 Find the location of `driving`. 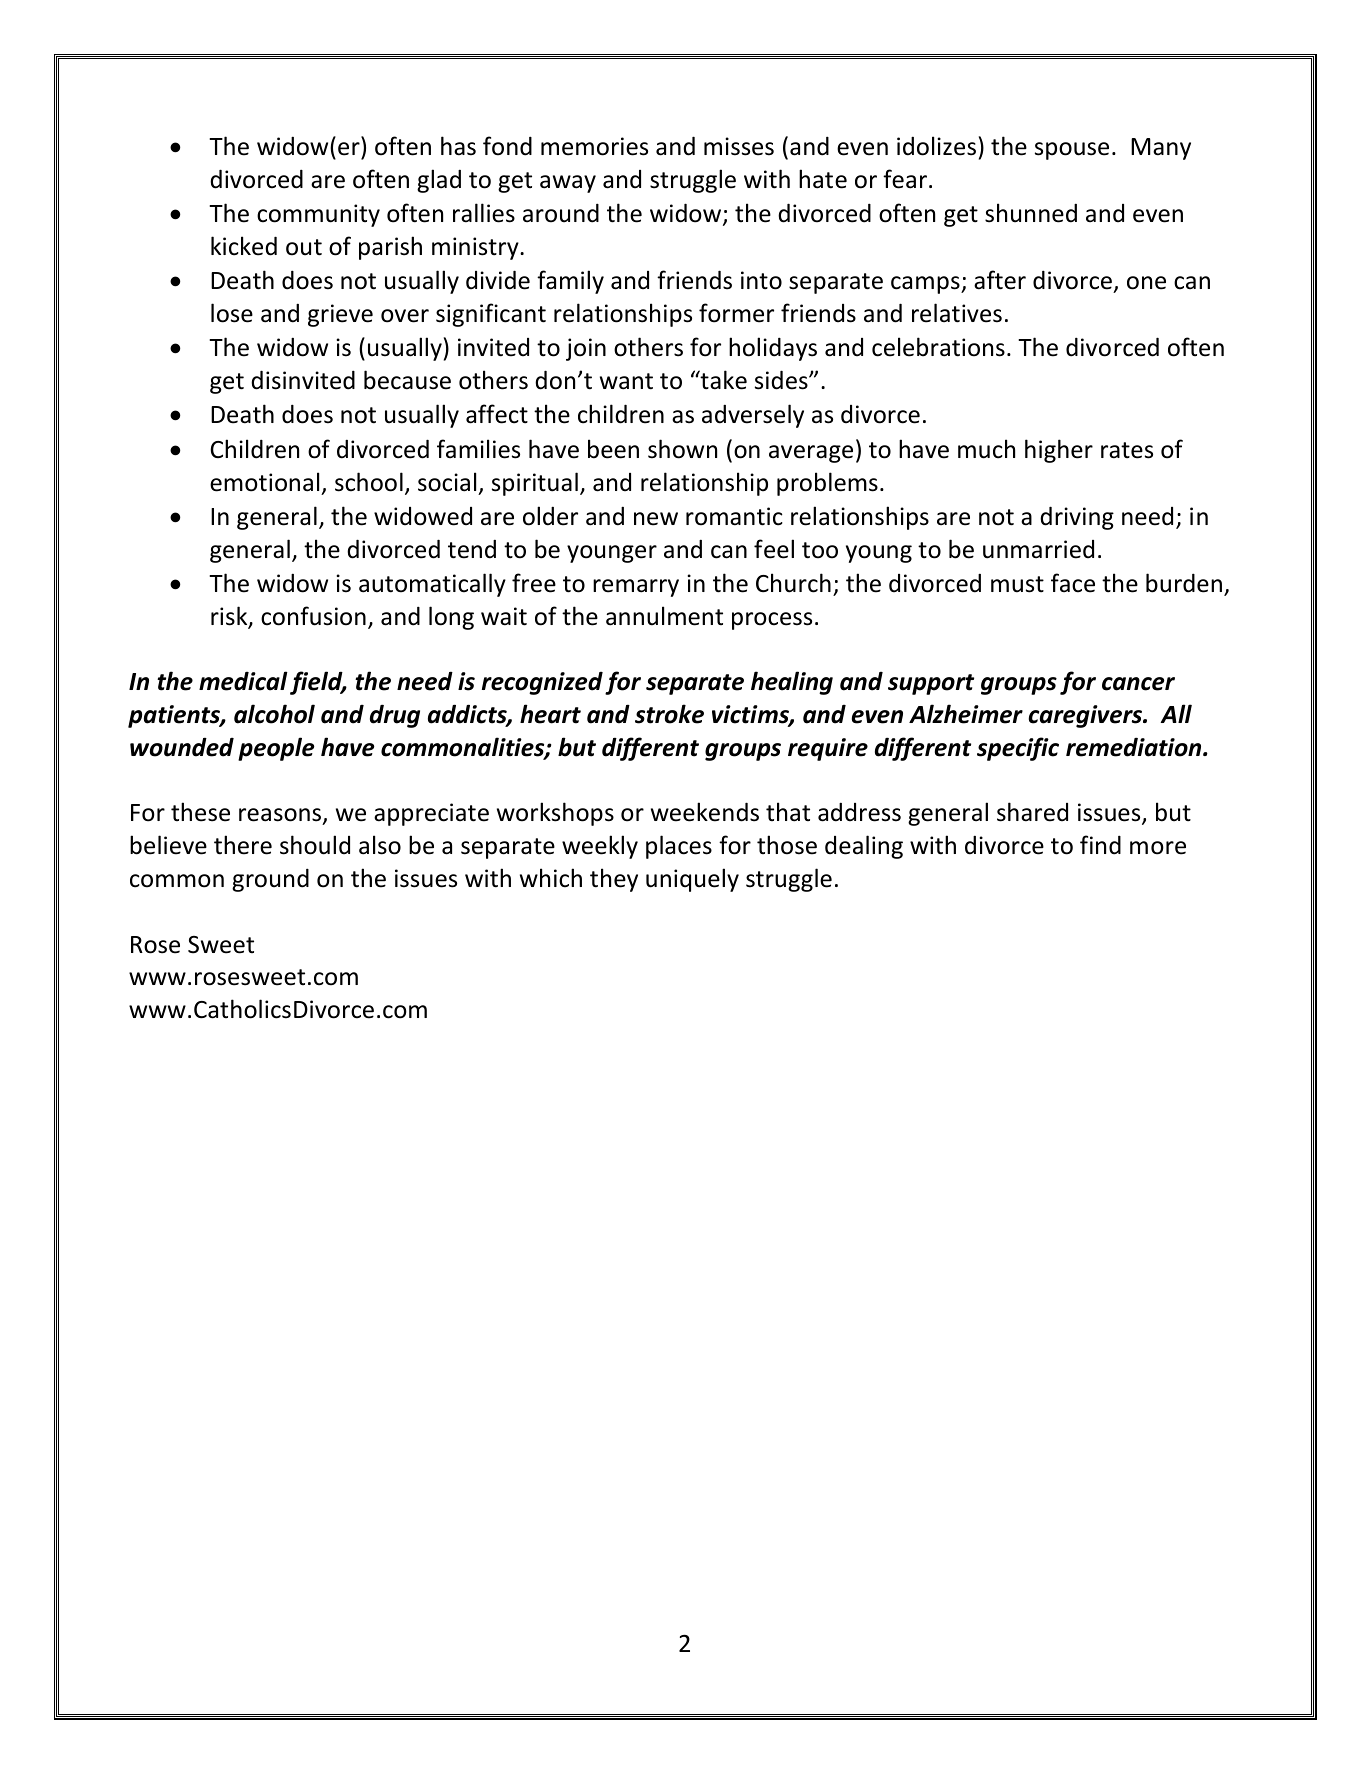

driving is located at coordinates (1077, 518).
